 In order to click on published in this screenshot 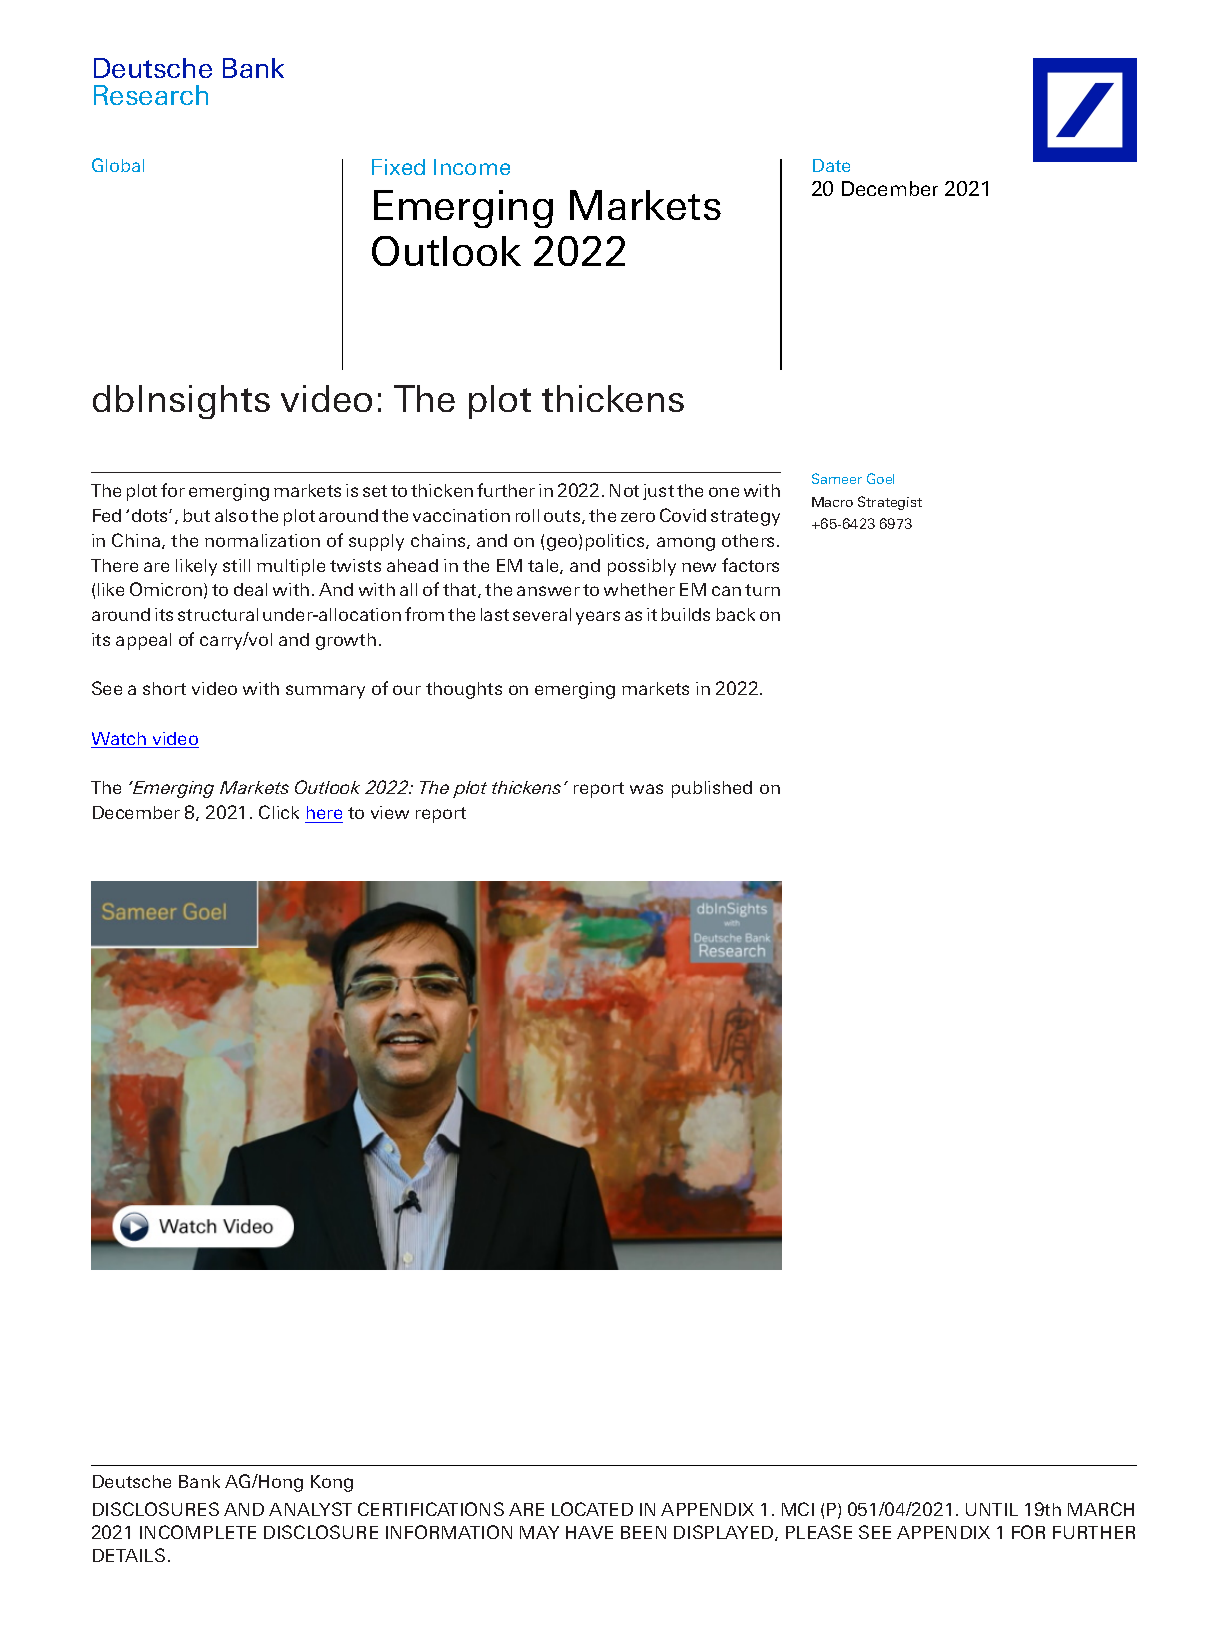, I will do `click(712, 789)`.
